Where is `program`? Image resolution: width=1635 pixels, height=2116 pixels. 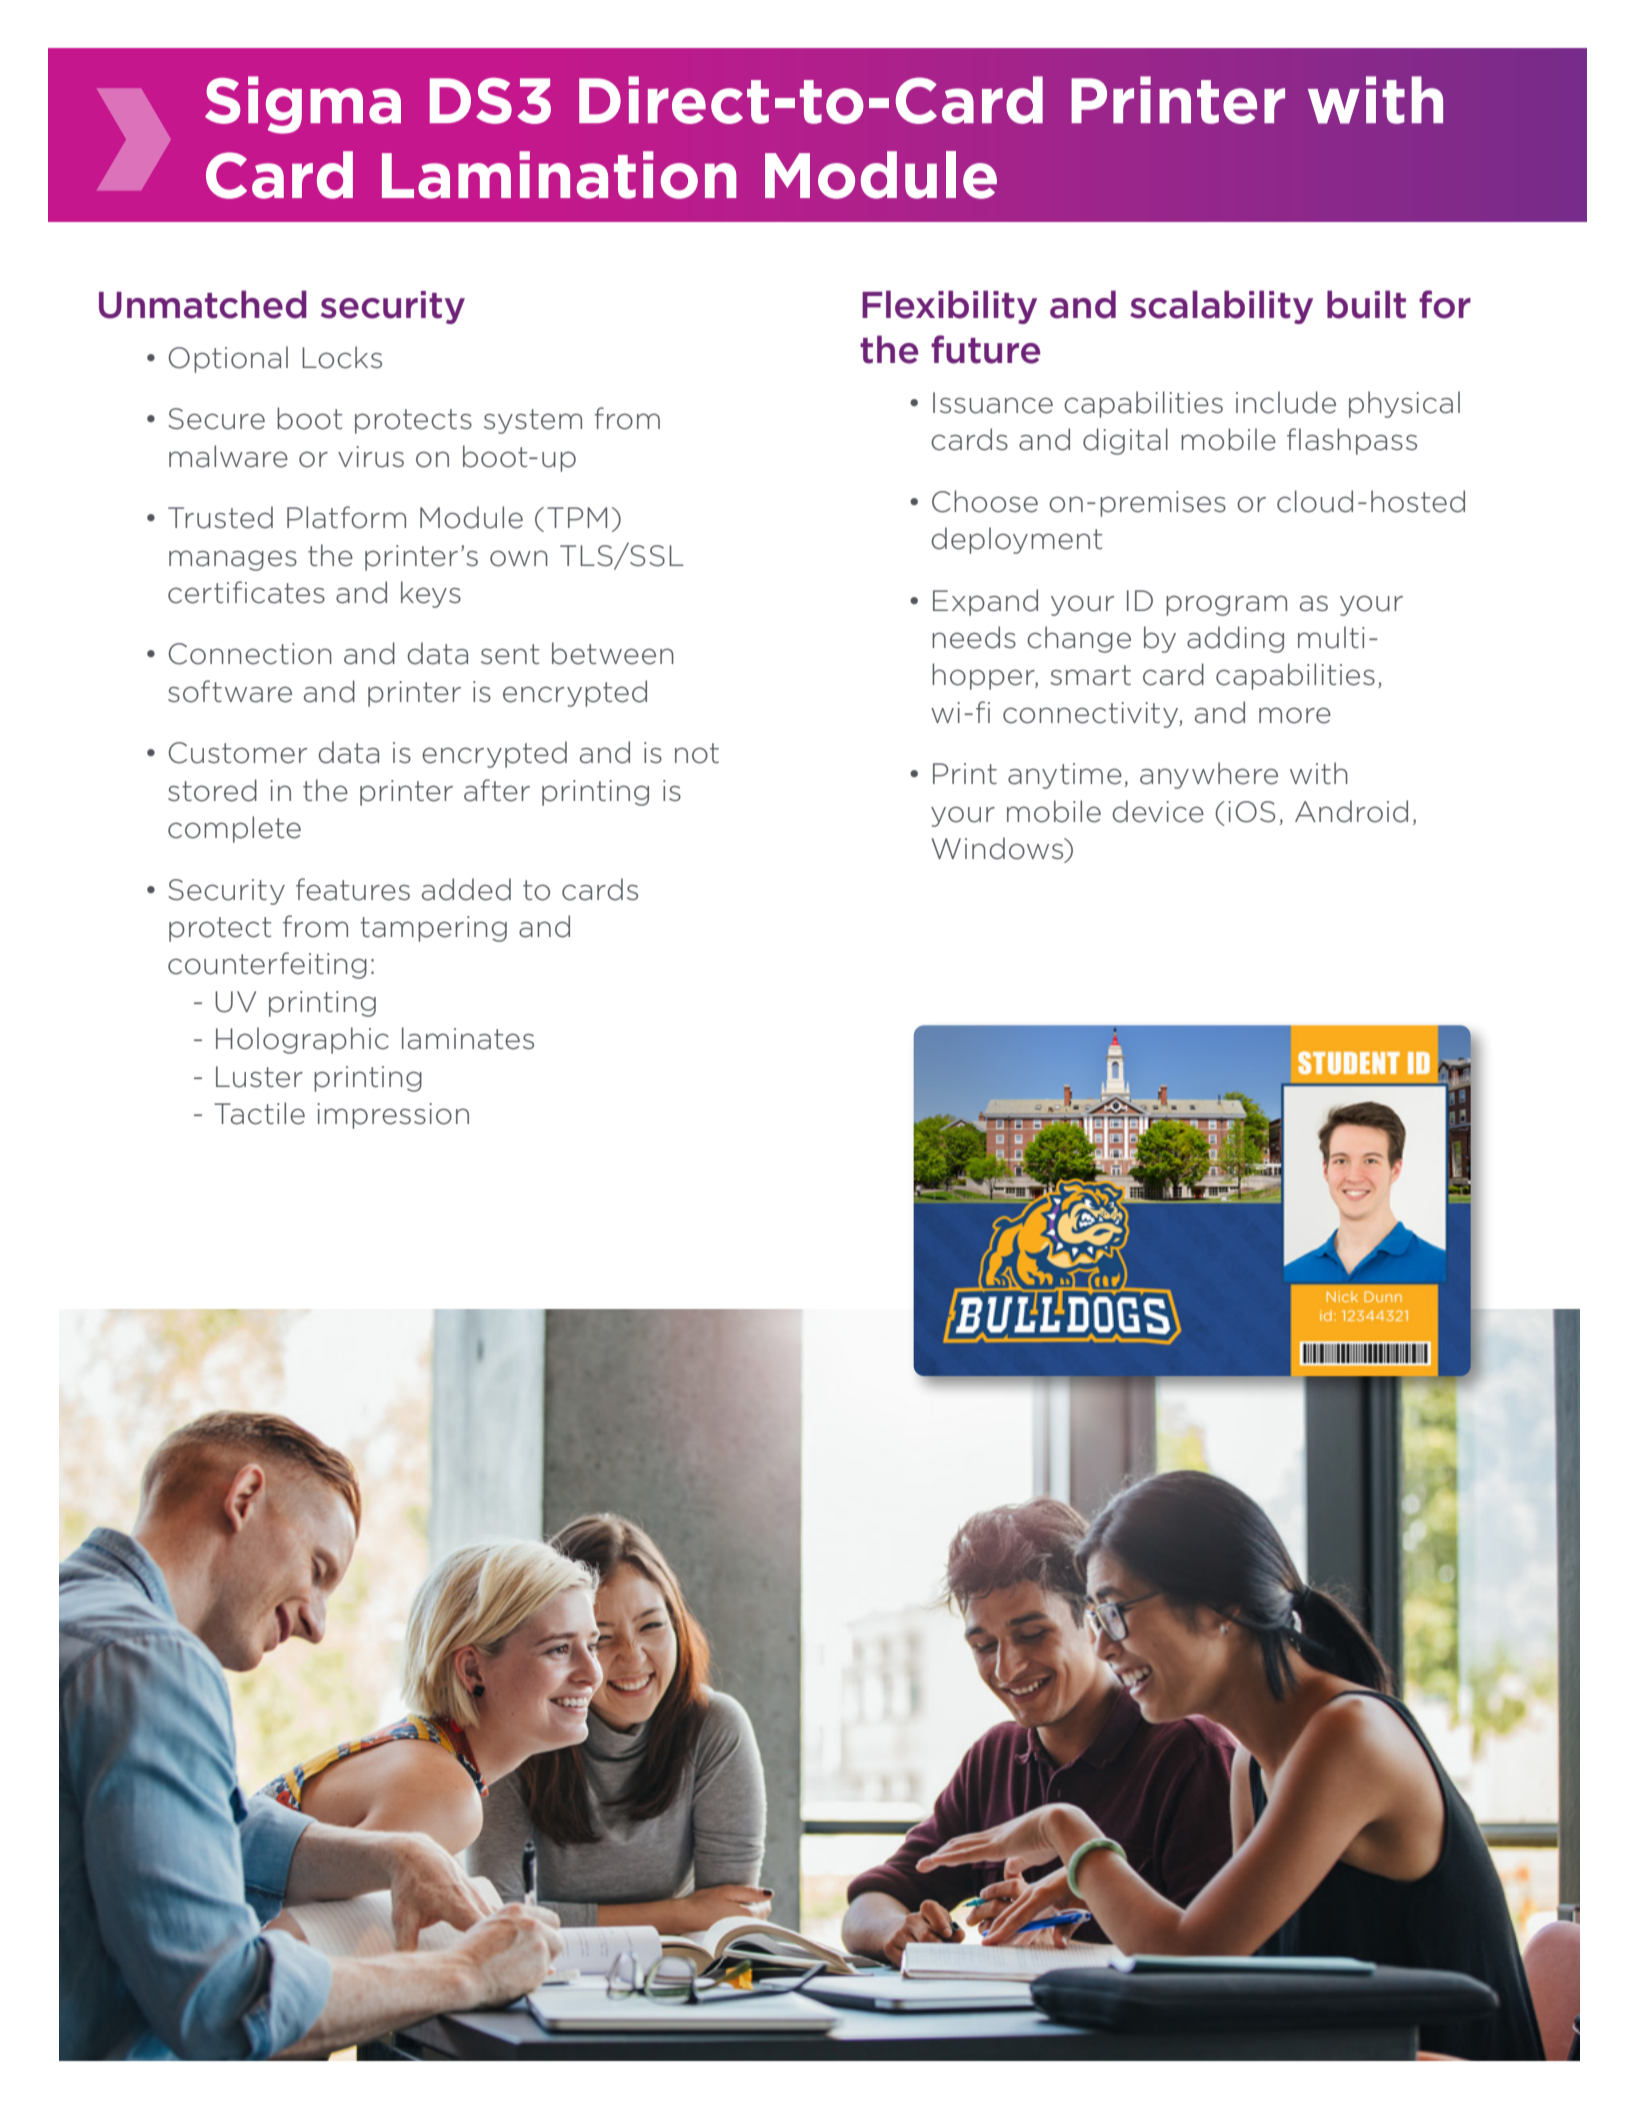 program is located at coordinates (1226, 605).
